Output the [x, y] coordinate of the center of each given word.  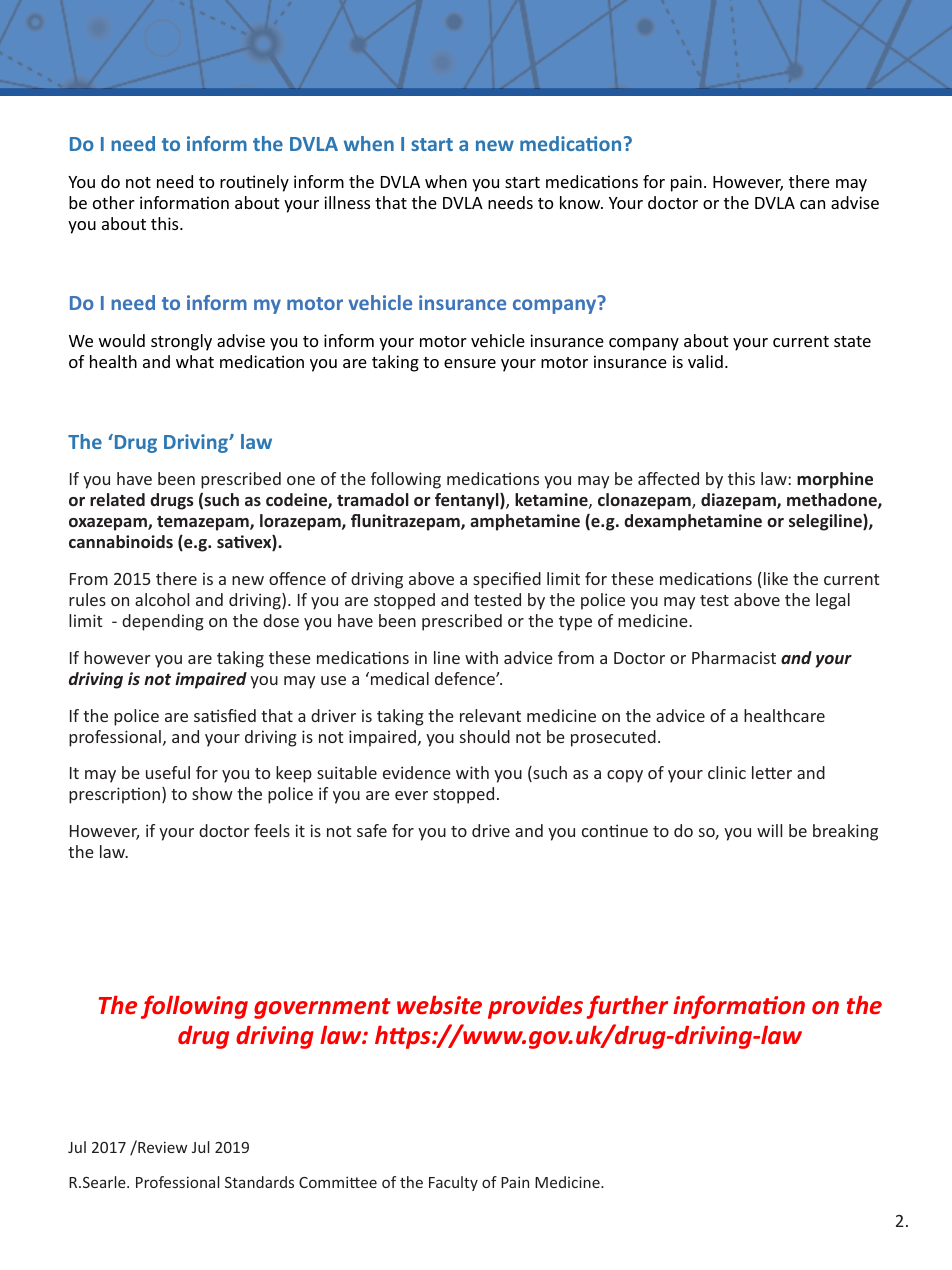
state [852, 341]
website [439, 1004]
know [581, 202]
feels [272, 830]
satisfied [225, 715]
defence [466, 678]
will [769, 830]
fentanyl [468, 501]
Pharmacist [734, 657]
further [627, 1007]
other [114, 202]
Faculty [453, 1183]
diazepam [739, 501]
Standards [259, 1182]
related [117, 499]
